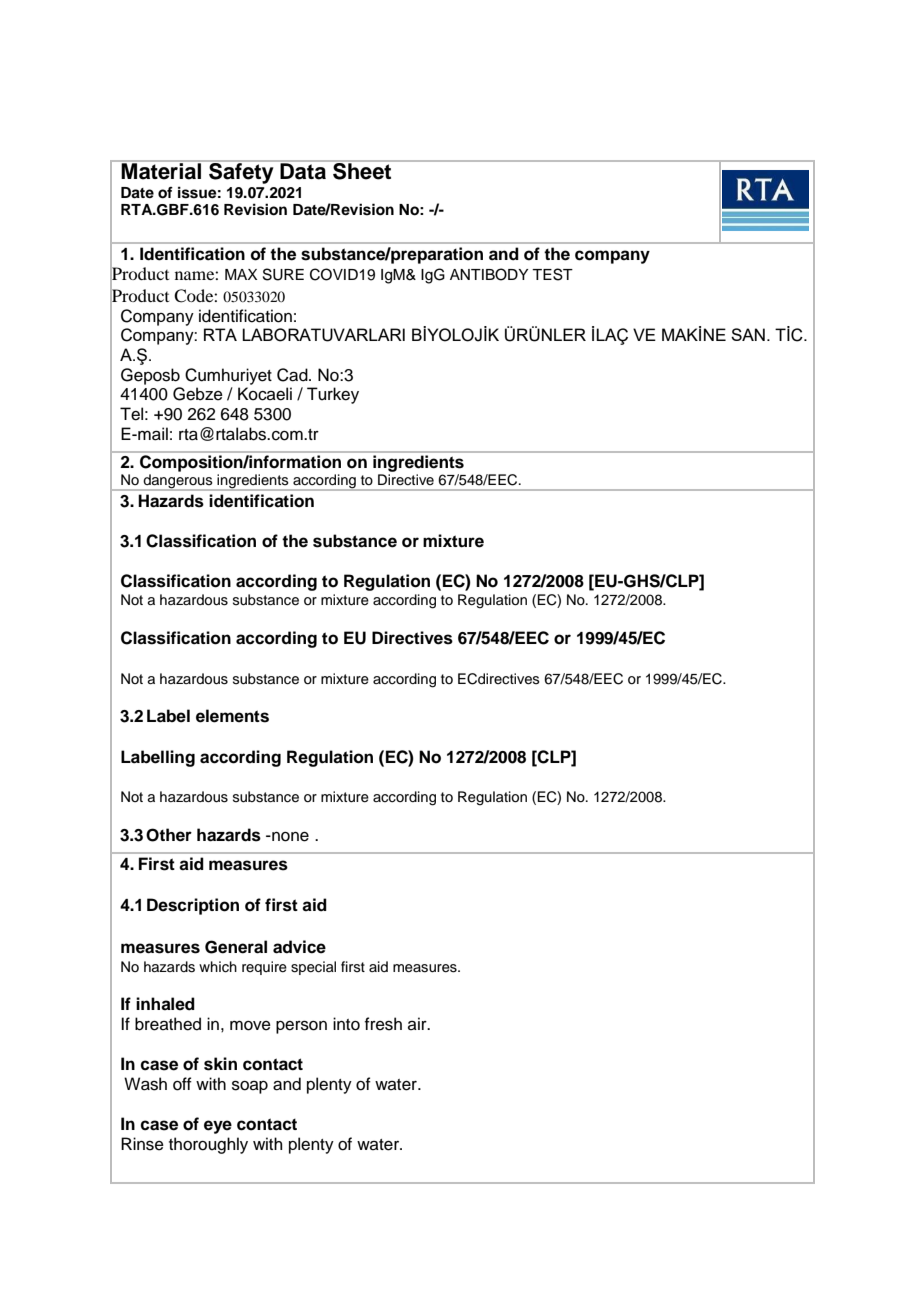 The width and height of the screenshot is (924, 1305). Describe the element at coordinates (161, 170) in the screenshot. I see `Material` at that location.
